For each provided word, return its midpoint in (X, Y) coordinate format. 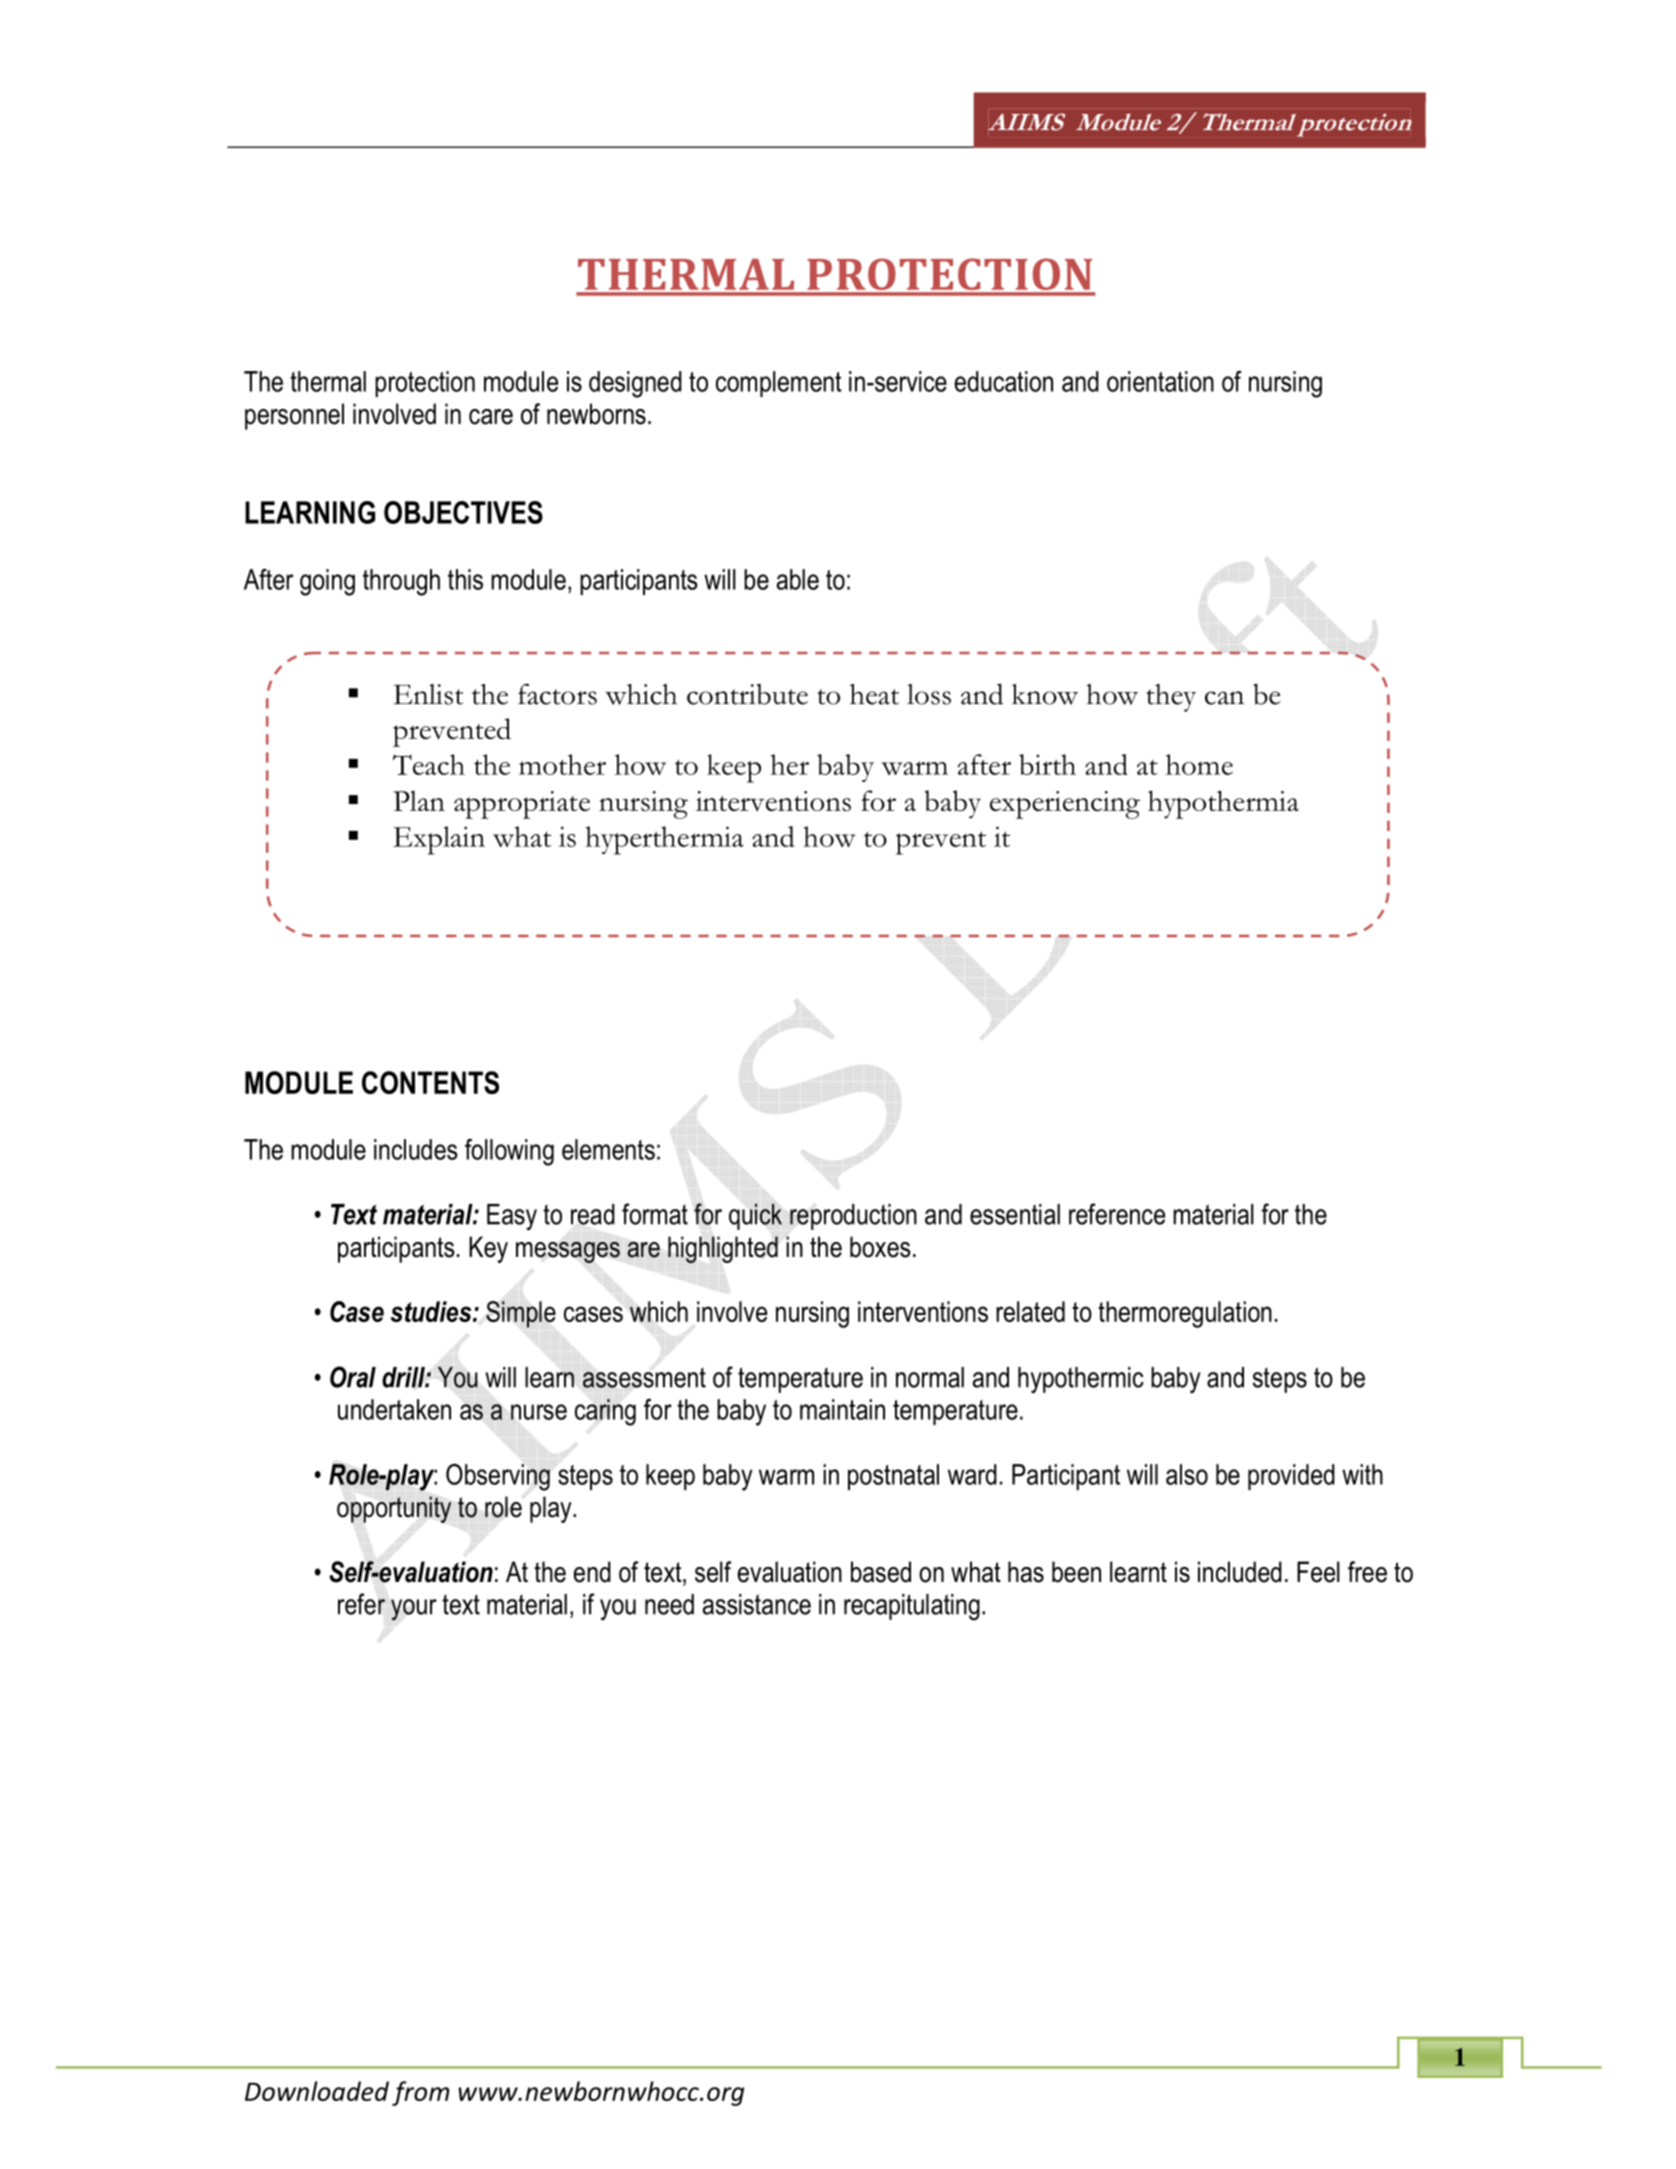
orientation (1160, 381)
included (1240, 1572)
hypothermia (1223, 804)
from (420, 2093)
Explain (439, 840)
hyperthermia (664, 840)
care (491, 417)
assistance (757, 1604)
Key (488, 1249)
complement (779, 384)
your (414, 1610)
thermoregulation (1185, 1314)
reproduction (853, 1217)
